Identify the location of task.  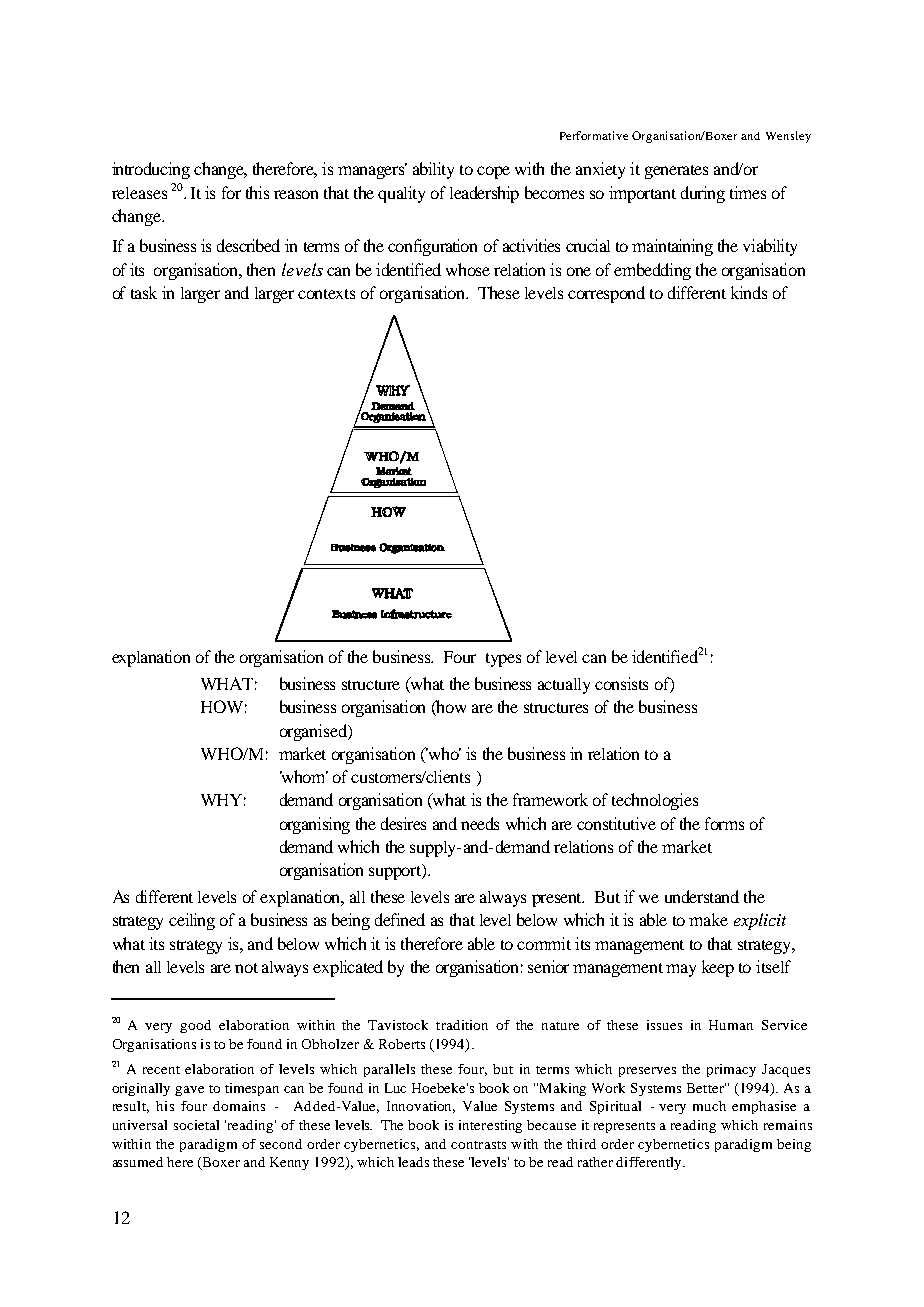
(144, 292).
